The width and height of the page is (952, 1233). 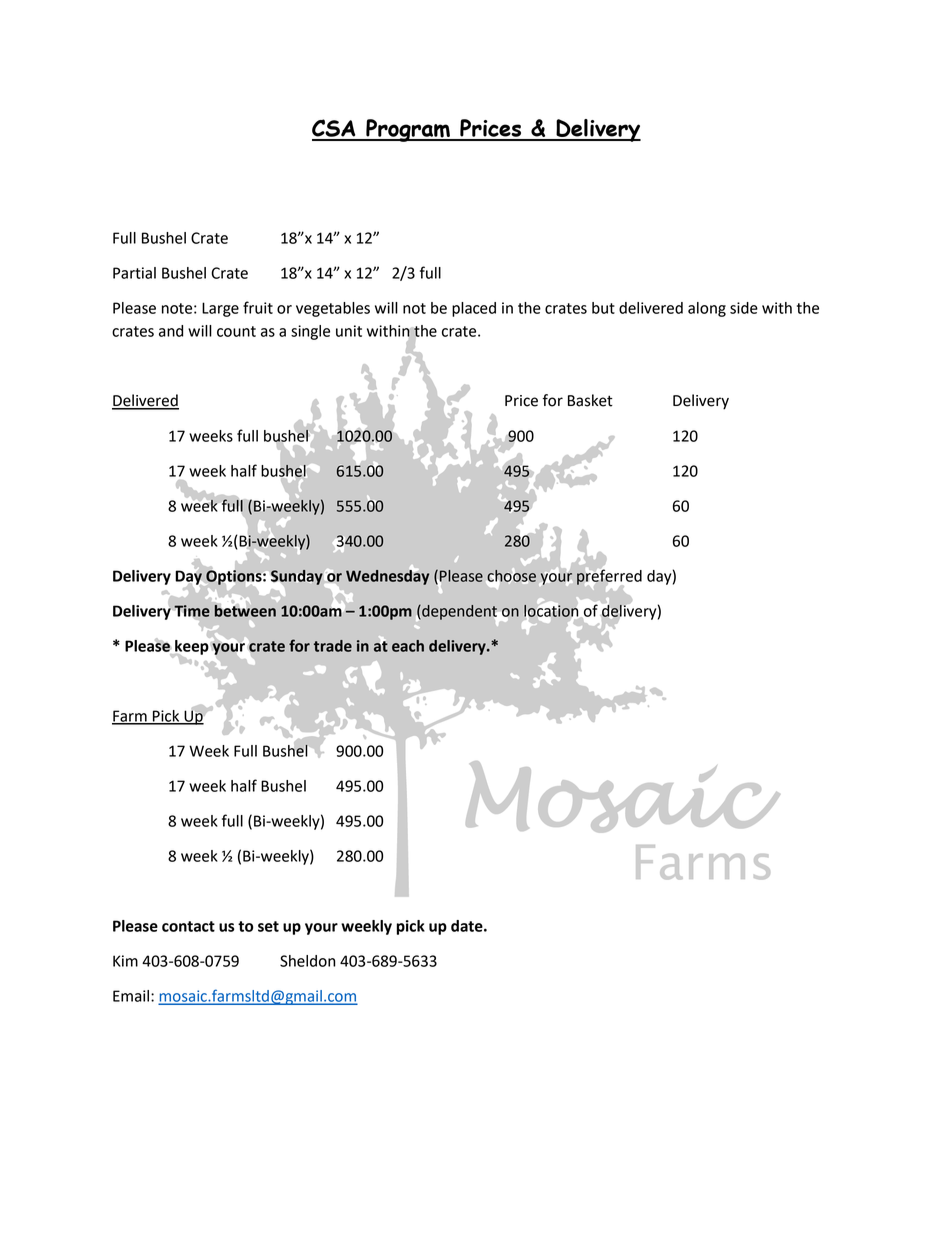 What do you see at coordinates (474, 309) in the page?
I see `placed` at bounding box center [474, 309].
